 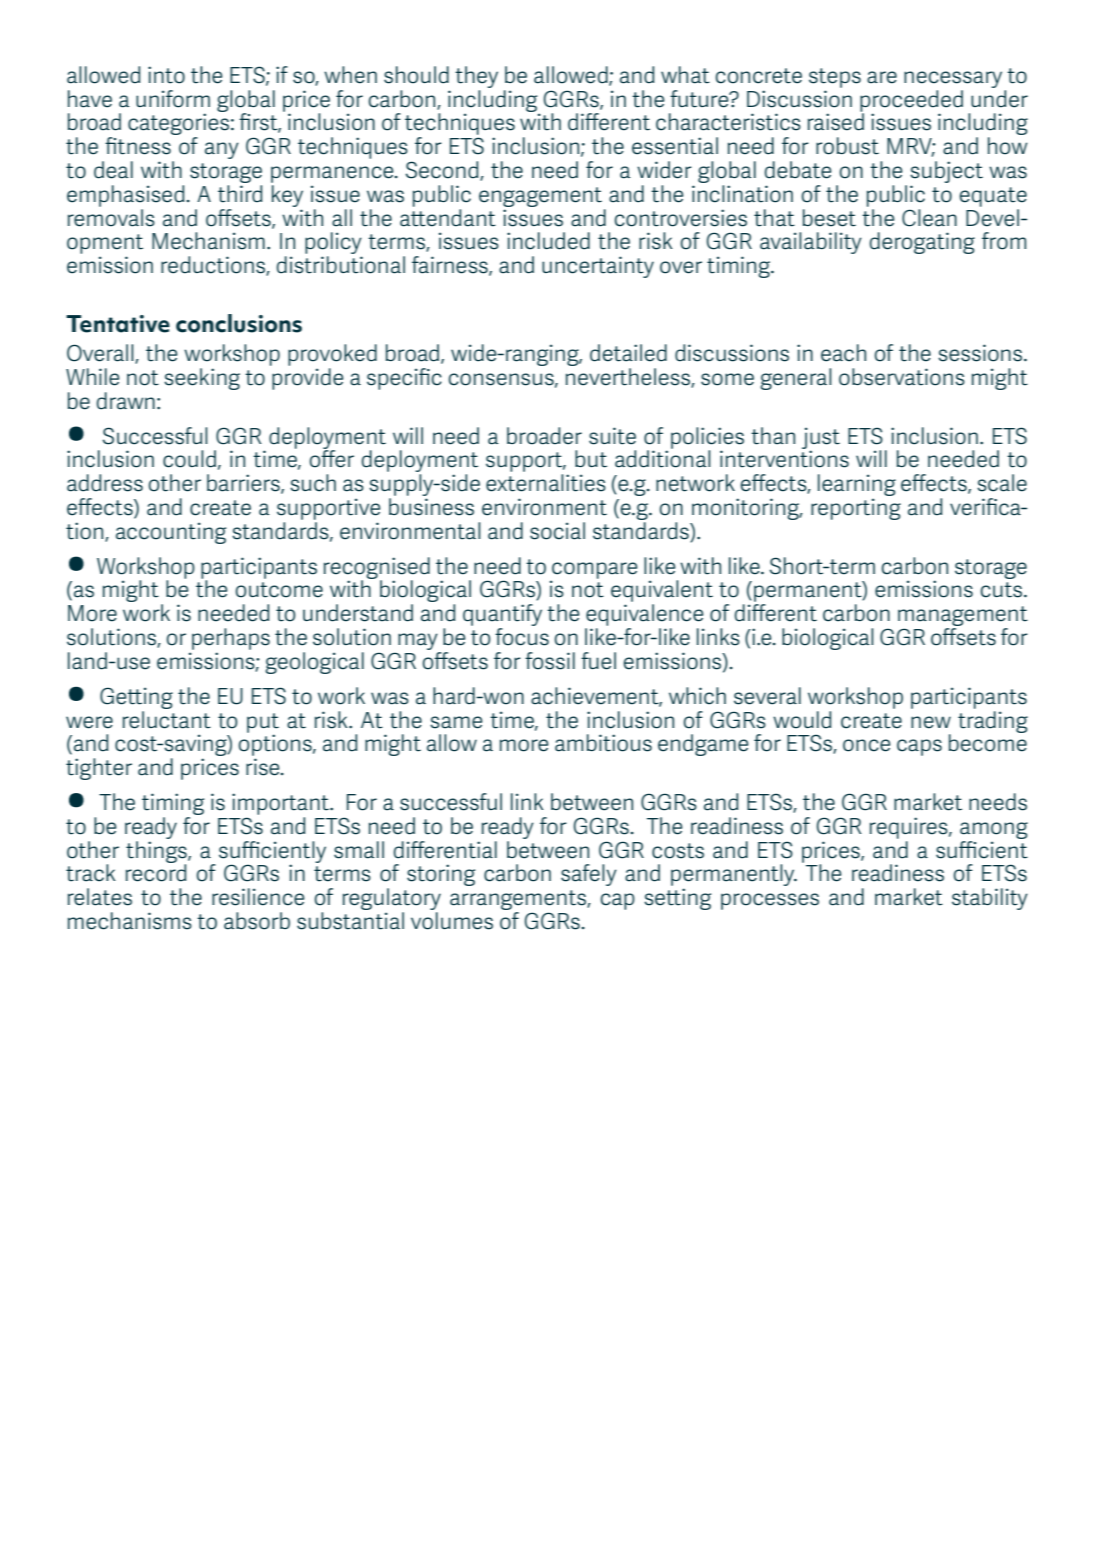 What do you see at coordinates (911, 102) in the page?
I see `proceeded` at bounding box center [911, 102].
